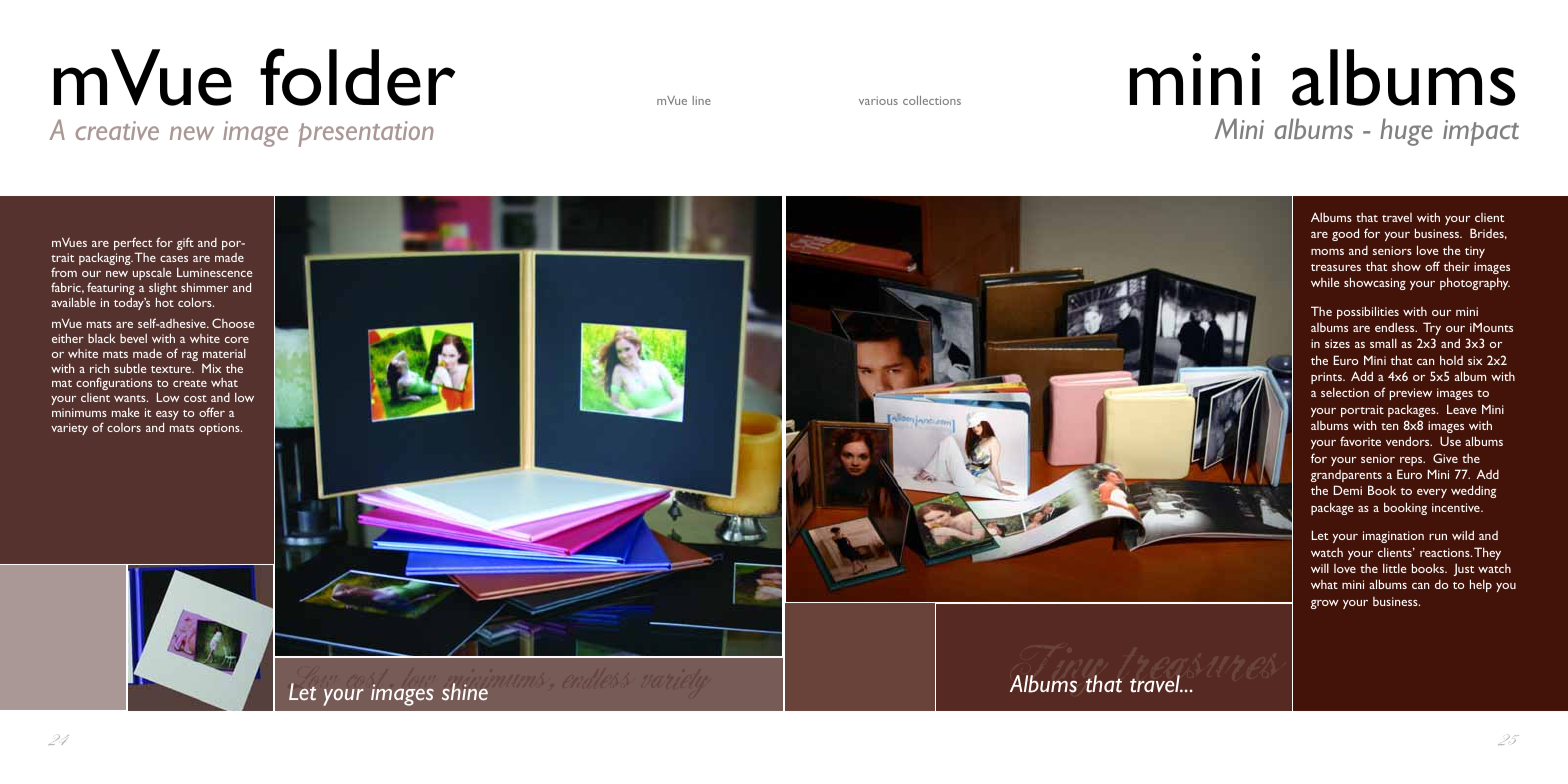 Image resolution: width=1568 pixels, height=784 pixels. Describe the element at coordinates (702, 100) in the screenshot. I see `line` at that location.
